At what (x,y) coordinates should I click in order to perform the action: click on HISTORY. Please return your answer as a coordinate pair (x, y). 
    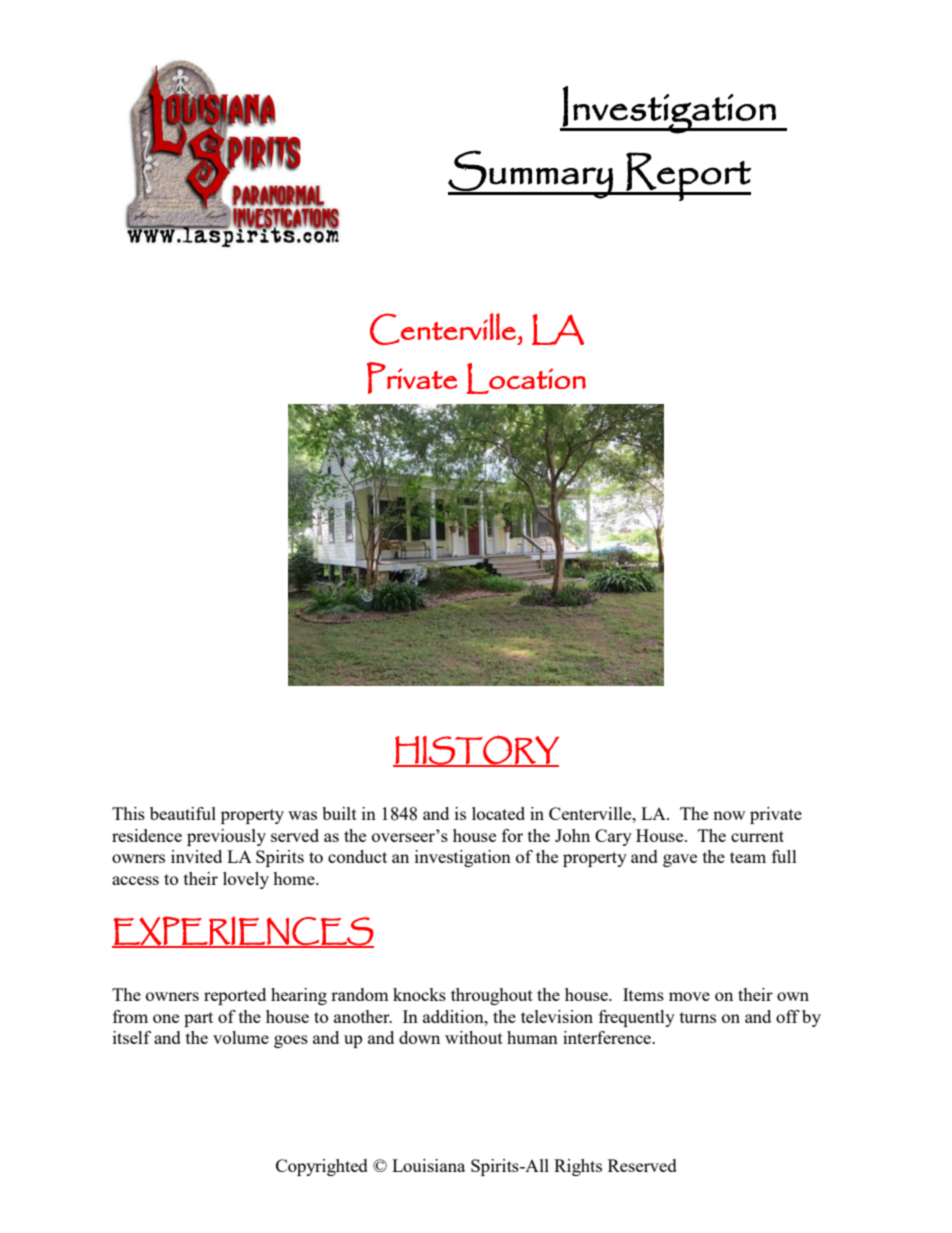
    Looking at the image, I should click on (476, 751).
